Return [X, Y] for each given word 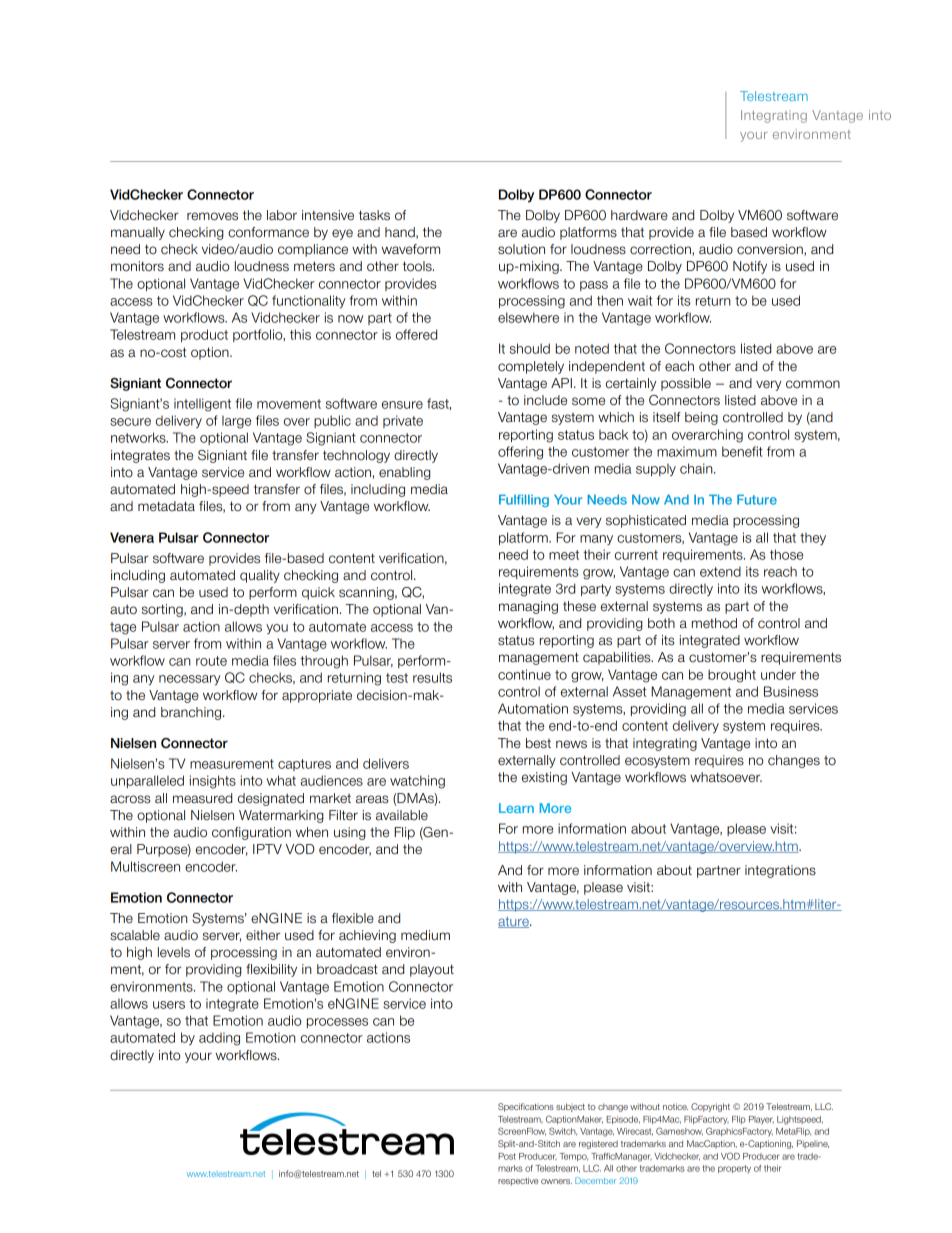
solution [521, 249]
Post [507, 1156]
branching [192, 713]
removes [212, 216]
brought [732, 676]
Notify [750, 267]
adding [219, 1039]
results [432, 677]
